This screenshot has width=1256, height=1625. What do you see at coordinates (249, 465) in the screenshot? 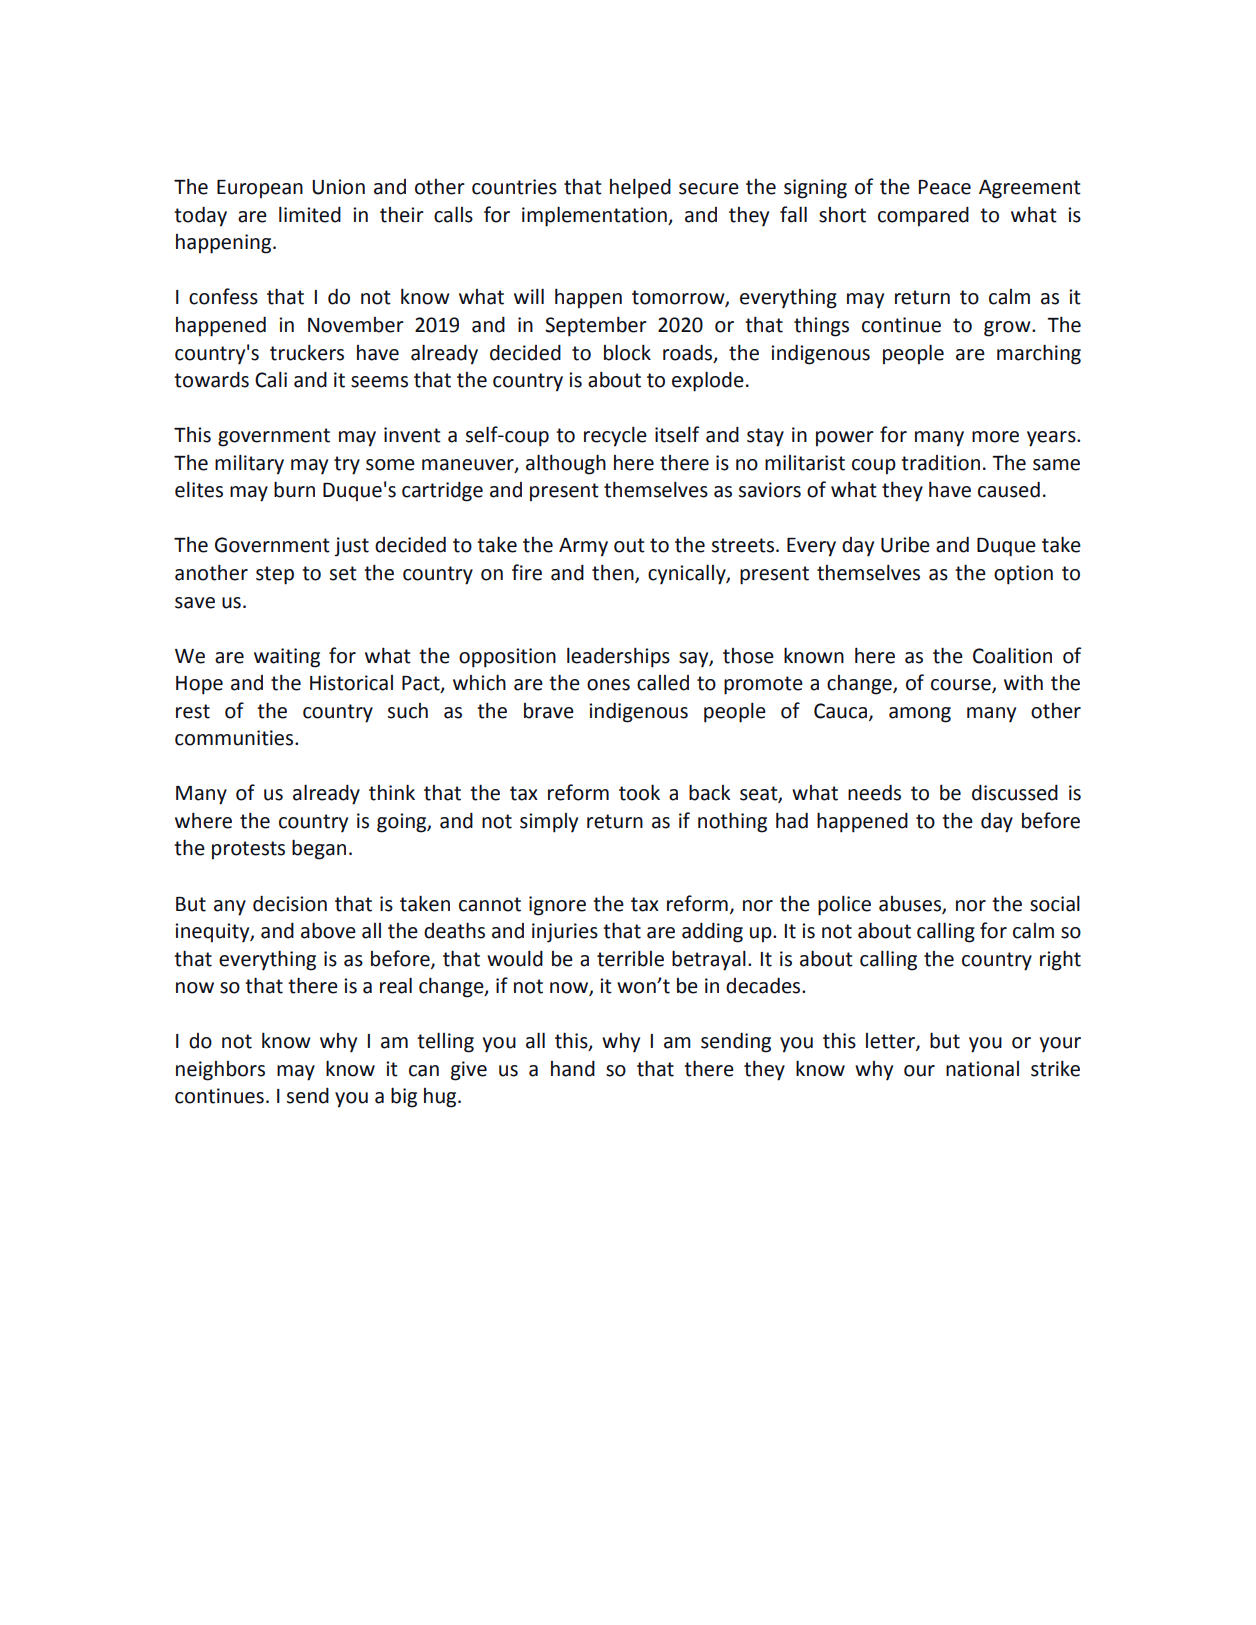
I see `military` at bounding box center [249, 465].
